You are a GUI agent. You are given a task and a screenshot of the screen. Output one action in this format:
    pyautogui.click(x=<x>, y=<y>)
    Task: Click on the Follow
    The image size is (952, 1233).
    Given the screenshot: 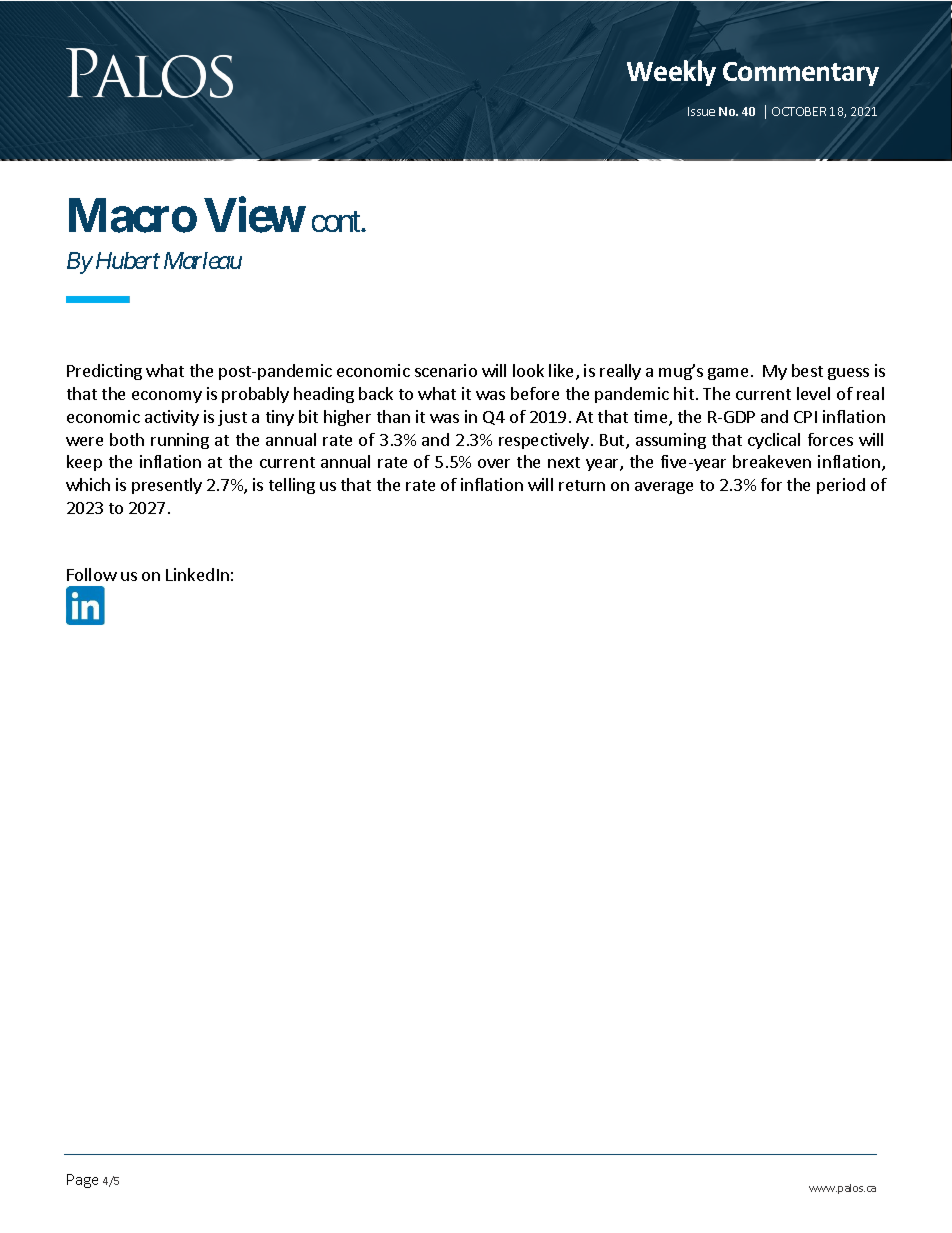 What is the action you would take?
    pyautogui.click(x=92, y=574)
